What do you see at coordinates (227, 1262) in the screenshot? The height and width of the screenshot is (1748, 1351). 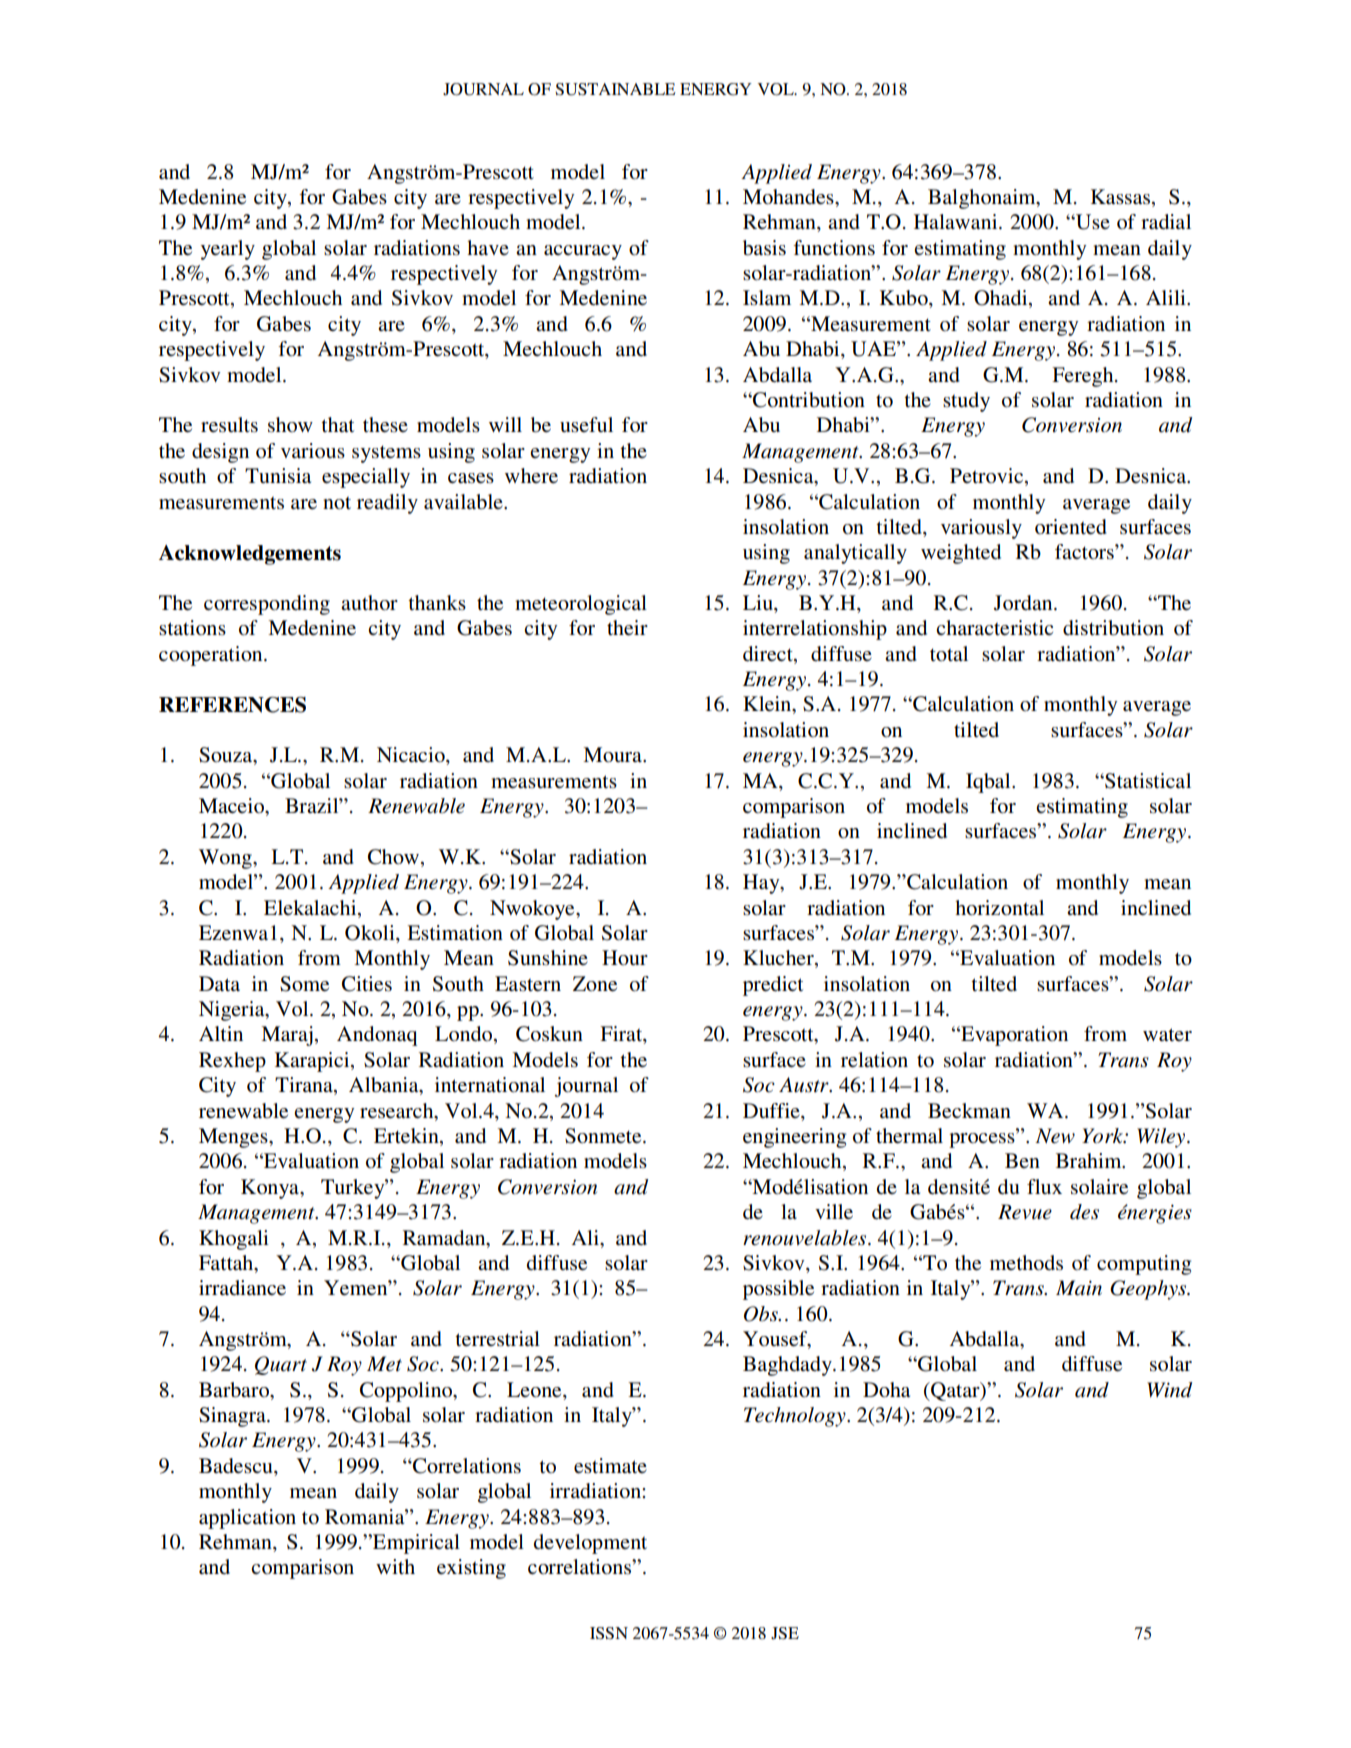 I see `Fattah` at bounding box center [227, 1262].
